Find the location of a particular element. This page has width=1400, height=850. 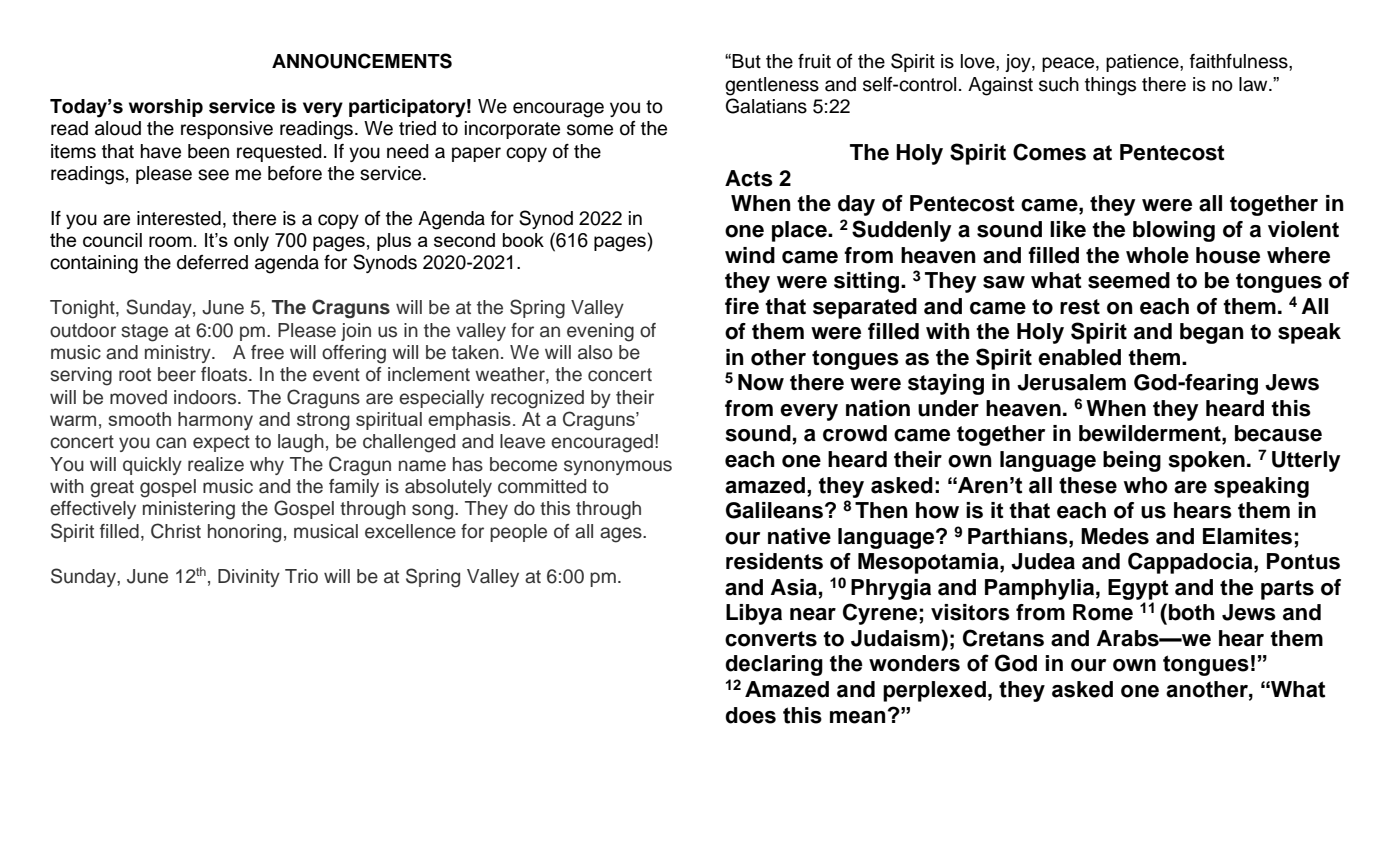

these is located at coordinates (1088, 485).
